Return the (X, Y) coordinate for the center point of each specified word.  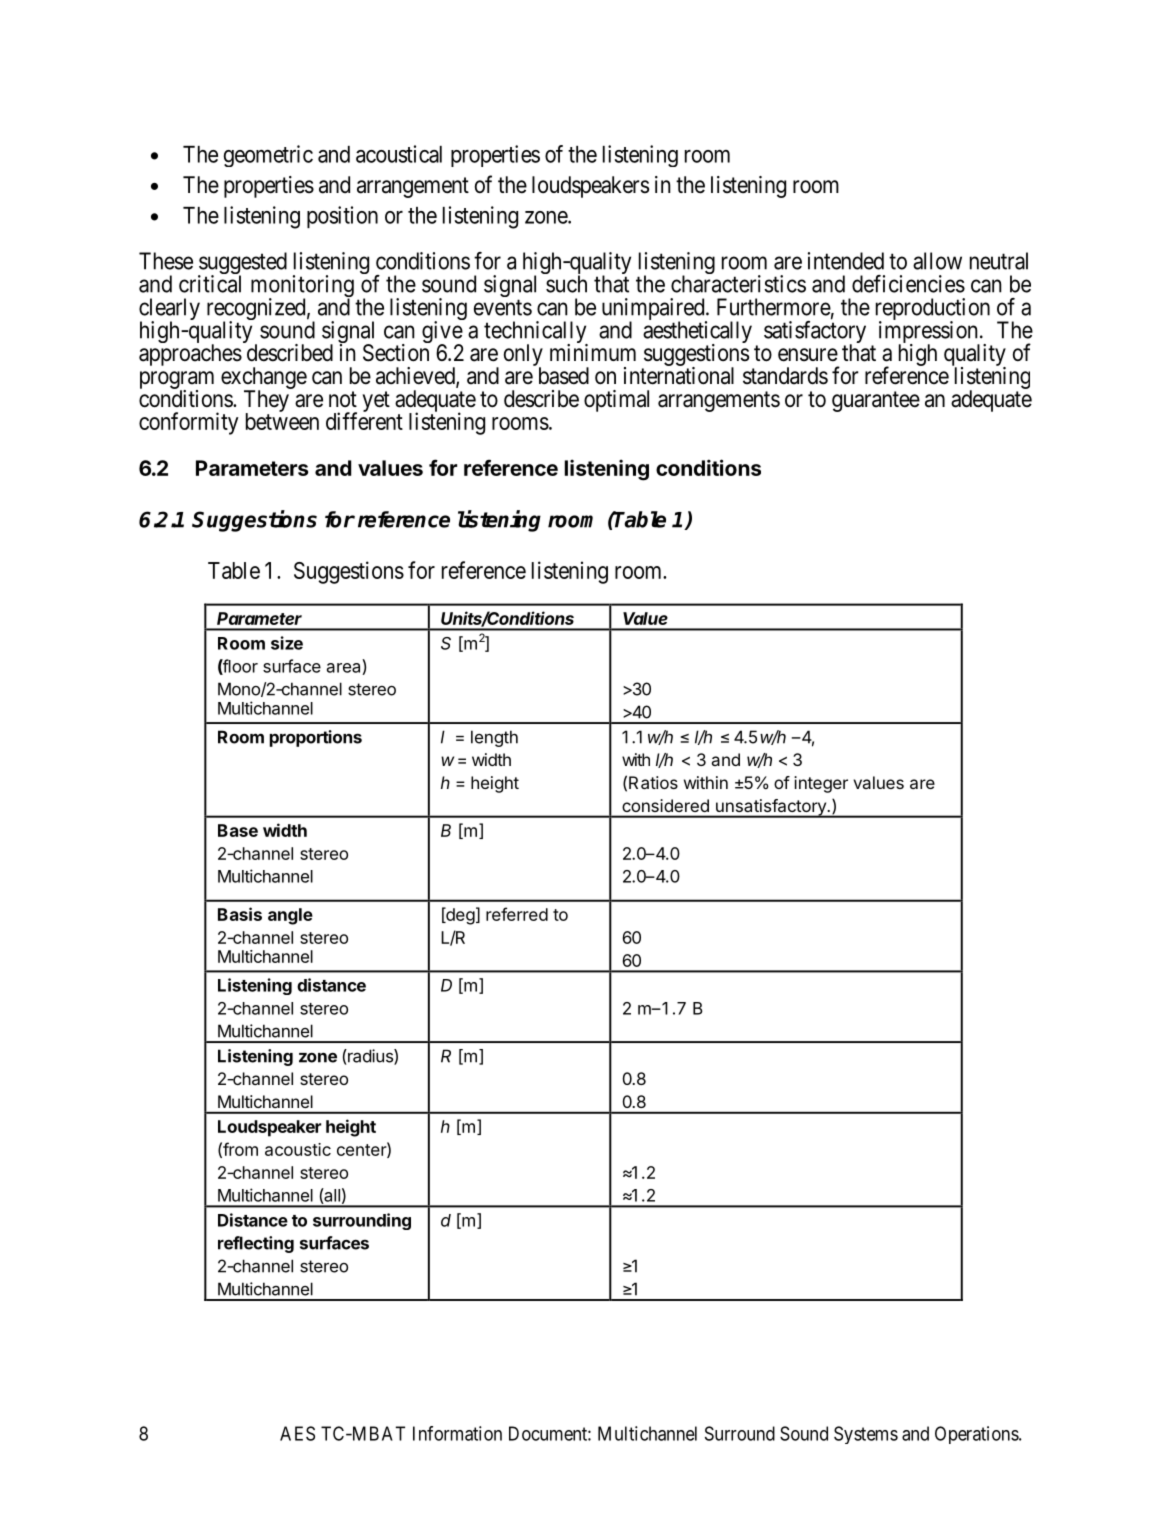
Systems (866, 1435)
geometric (268, 156)
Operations (977, 1435)
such (566, 284)
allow (937, 261)
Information (457, 1433)
